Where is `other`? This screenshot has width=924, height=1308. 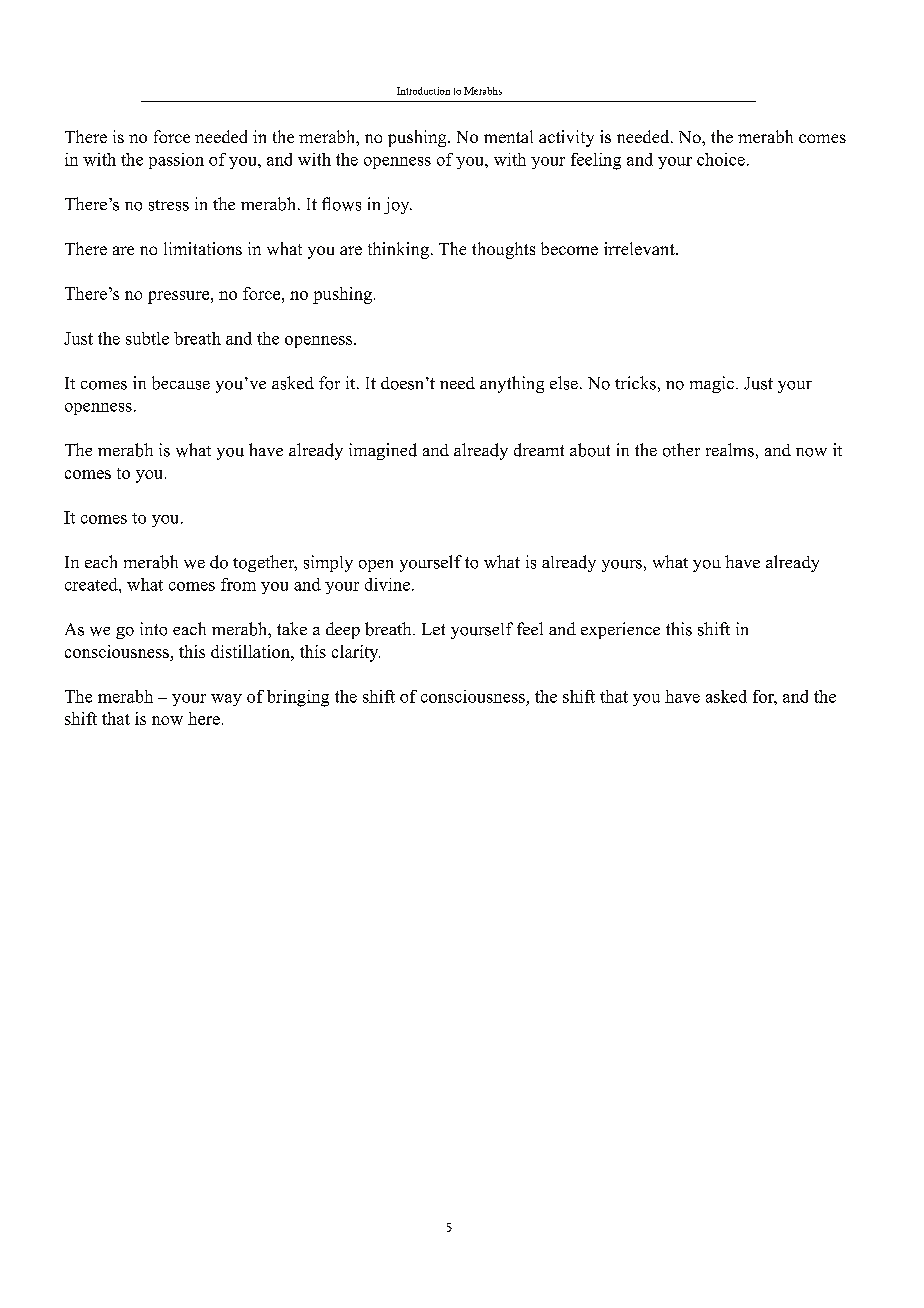
other is located at coordinates (681, 450).
